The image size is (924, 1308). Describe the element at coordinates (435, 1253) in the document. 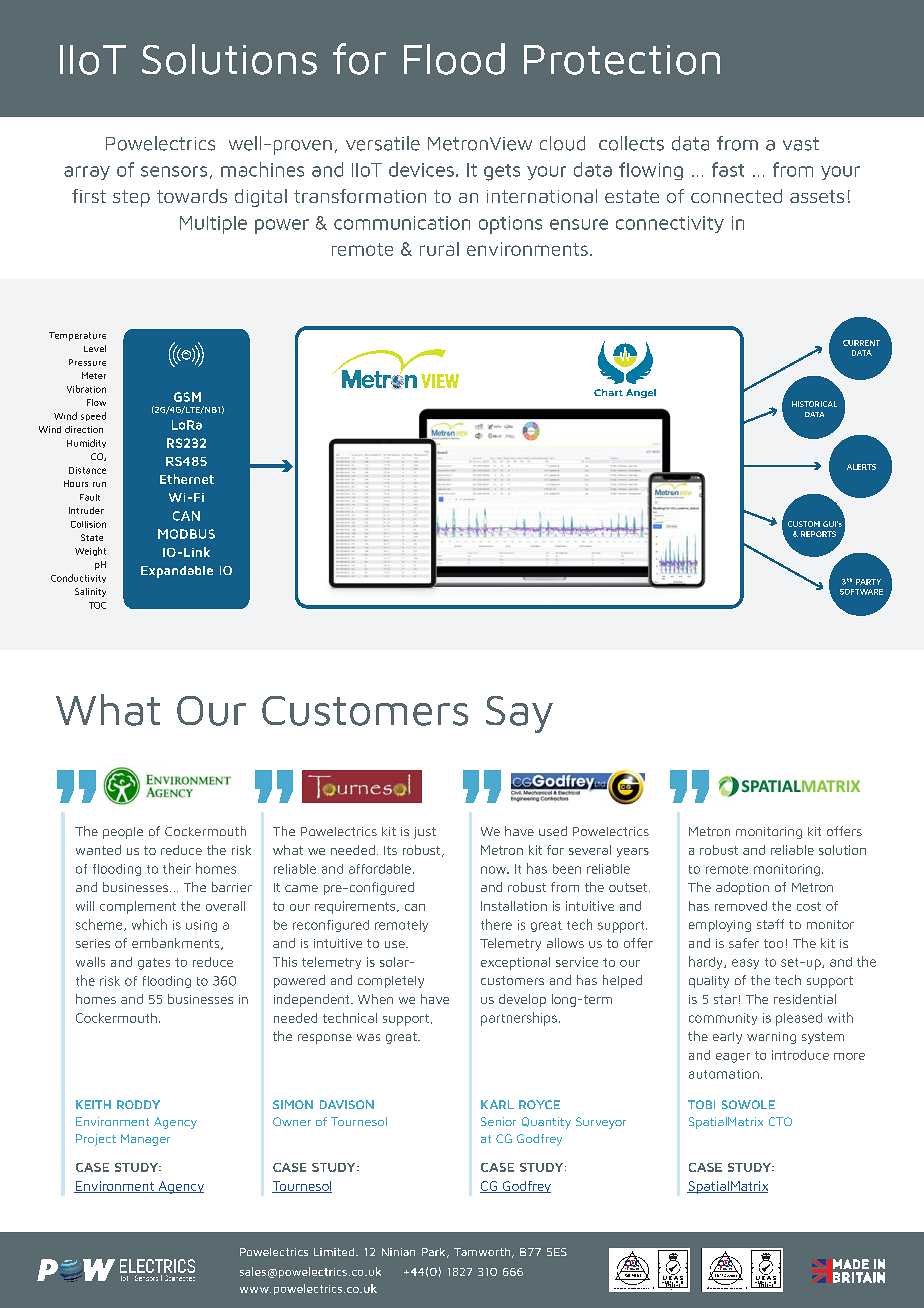

I see `Park` at that location.
